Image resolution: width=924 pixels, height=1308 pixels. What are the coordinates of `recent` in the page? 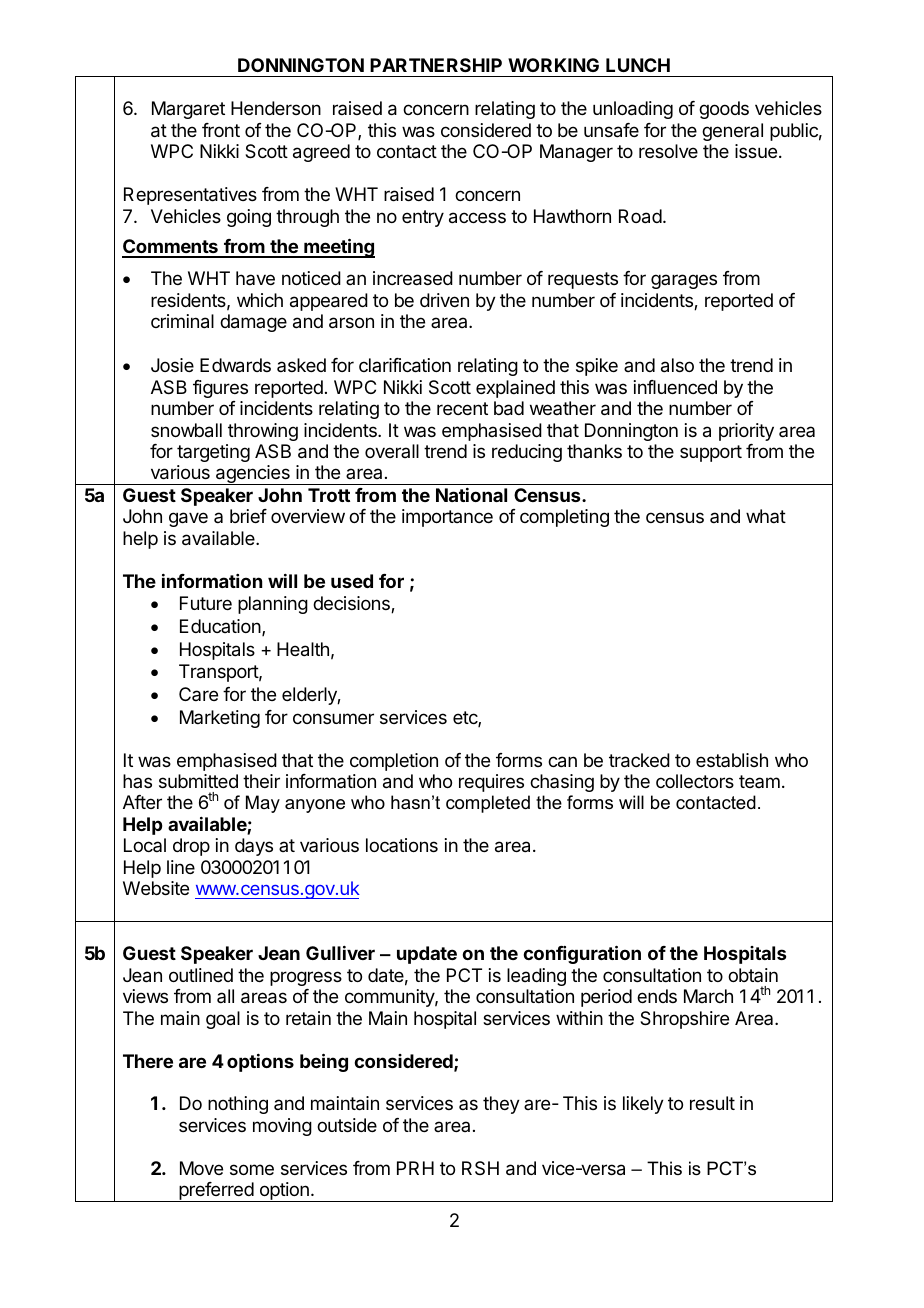 It's located at (462, 408).
